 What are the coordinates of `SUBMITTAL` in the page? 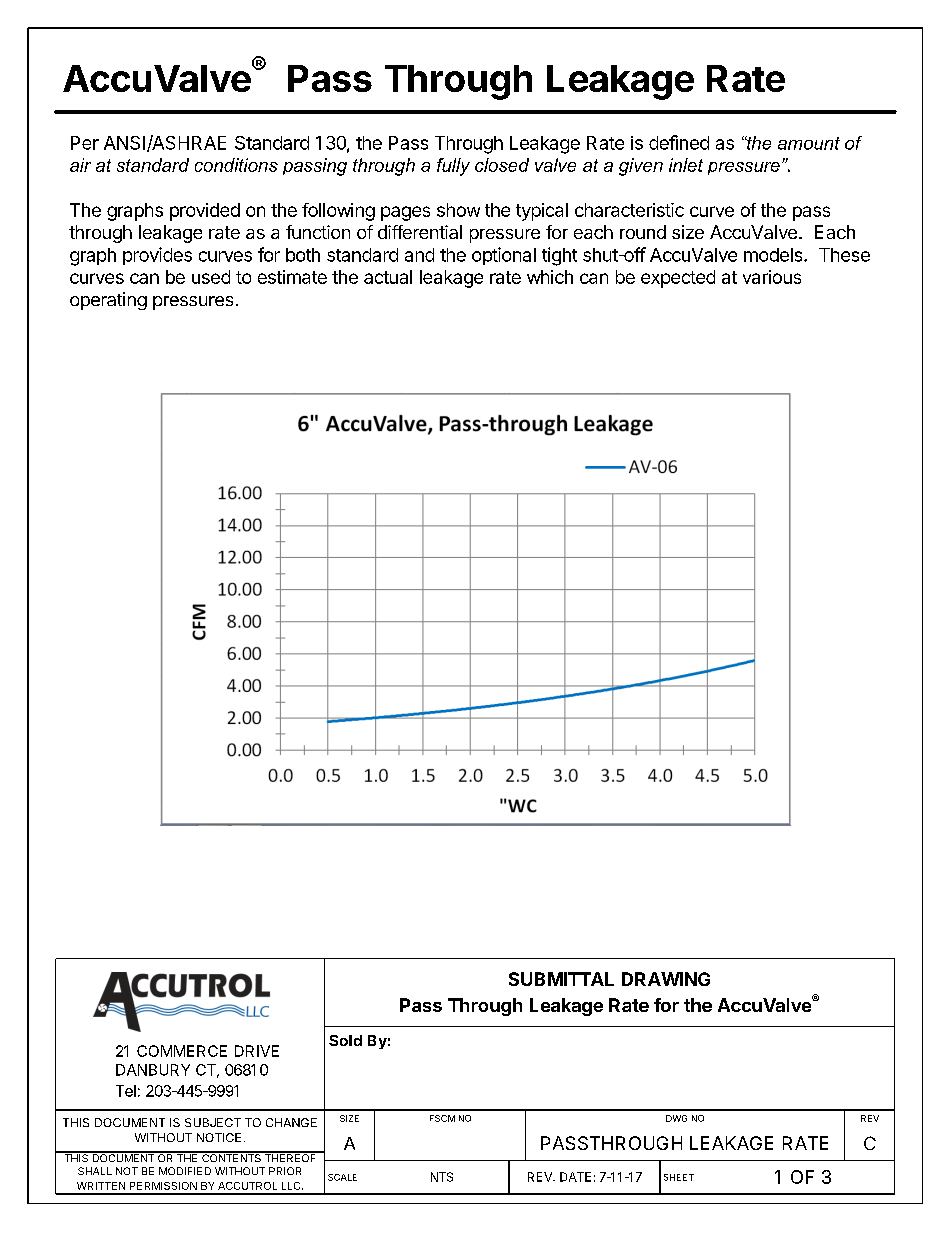 It's located at (561, 979).
